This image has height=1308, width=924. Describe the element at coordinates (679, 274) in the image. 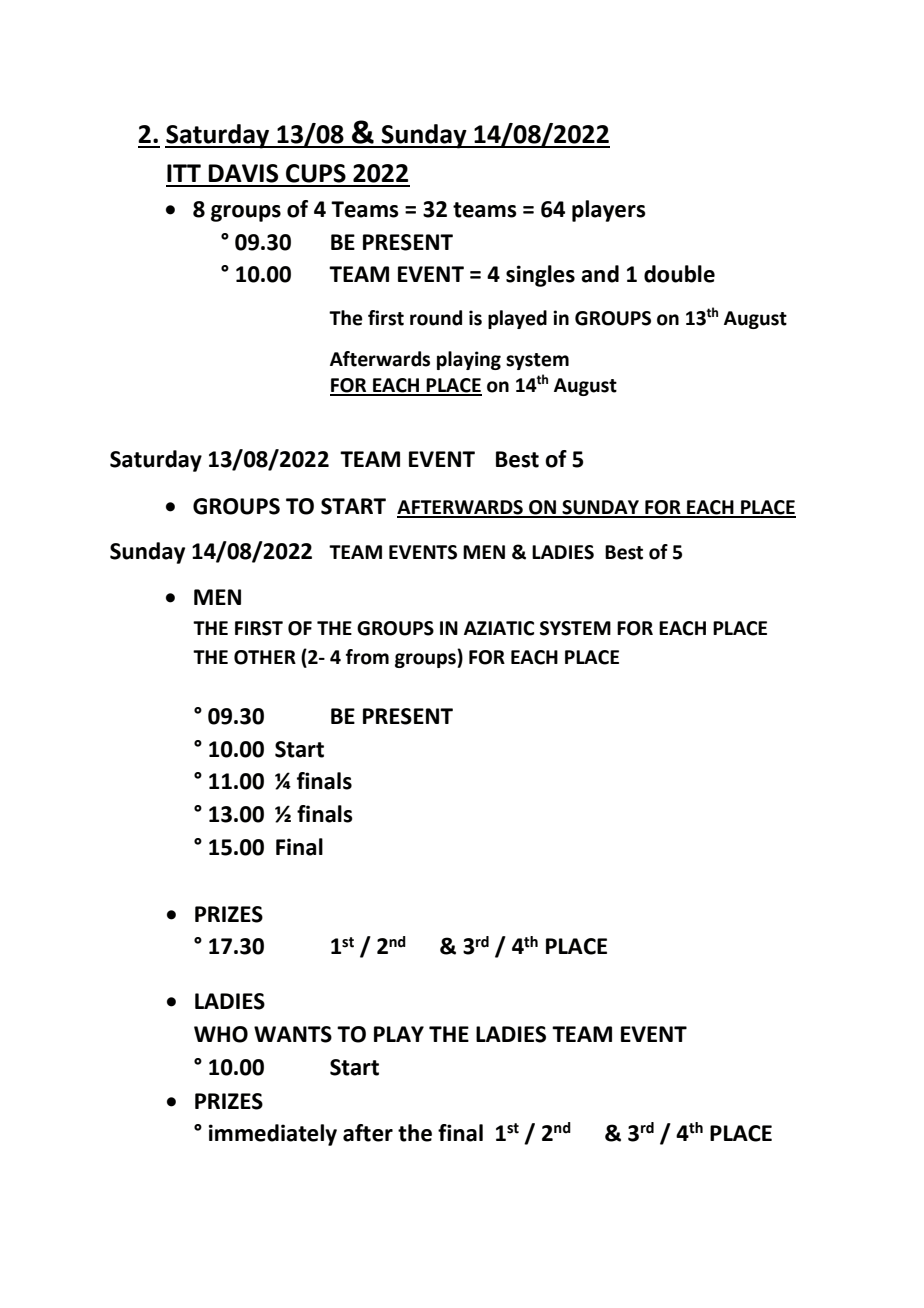

I see `double` at that location.
